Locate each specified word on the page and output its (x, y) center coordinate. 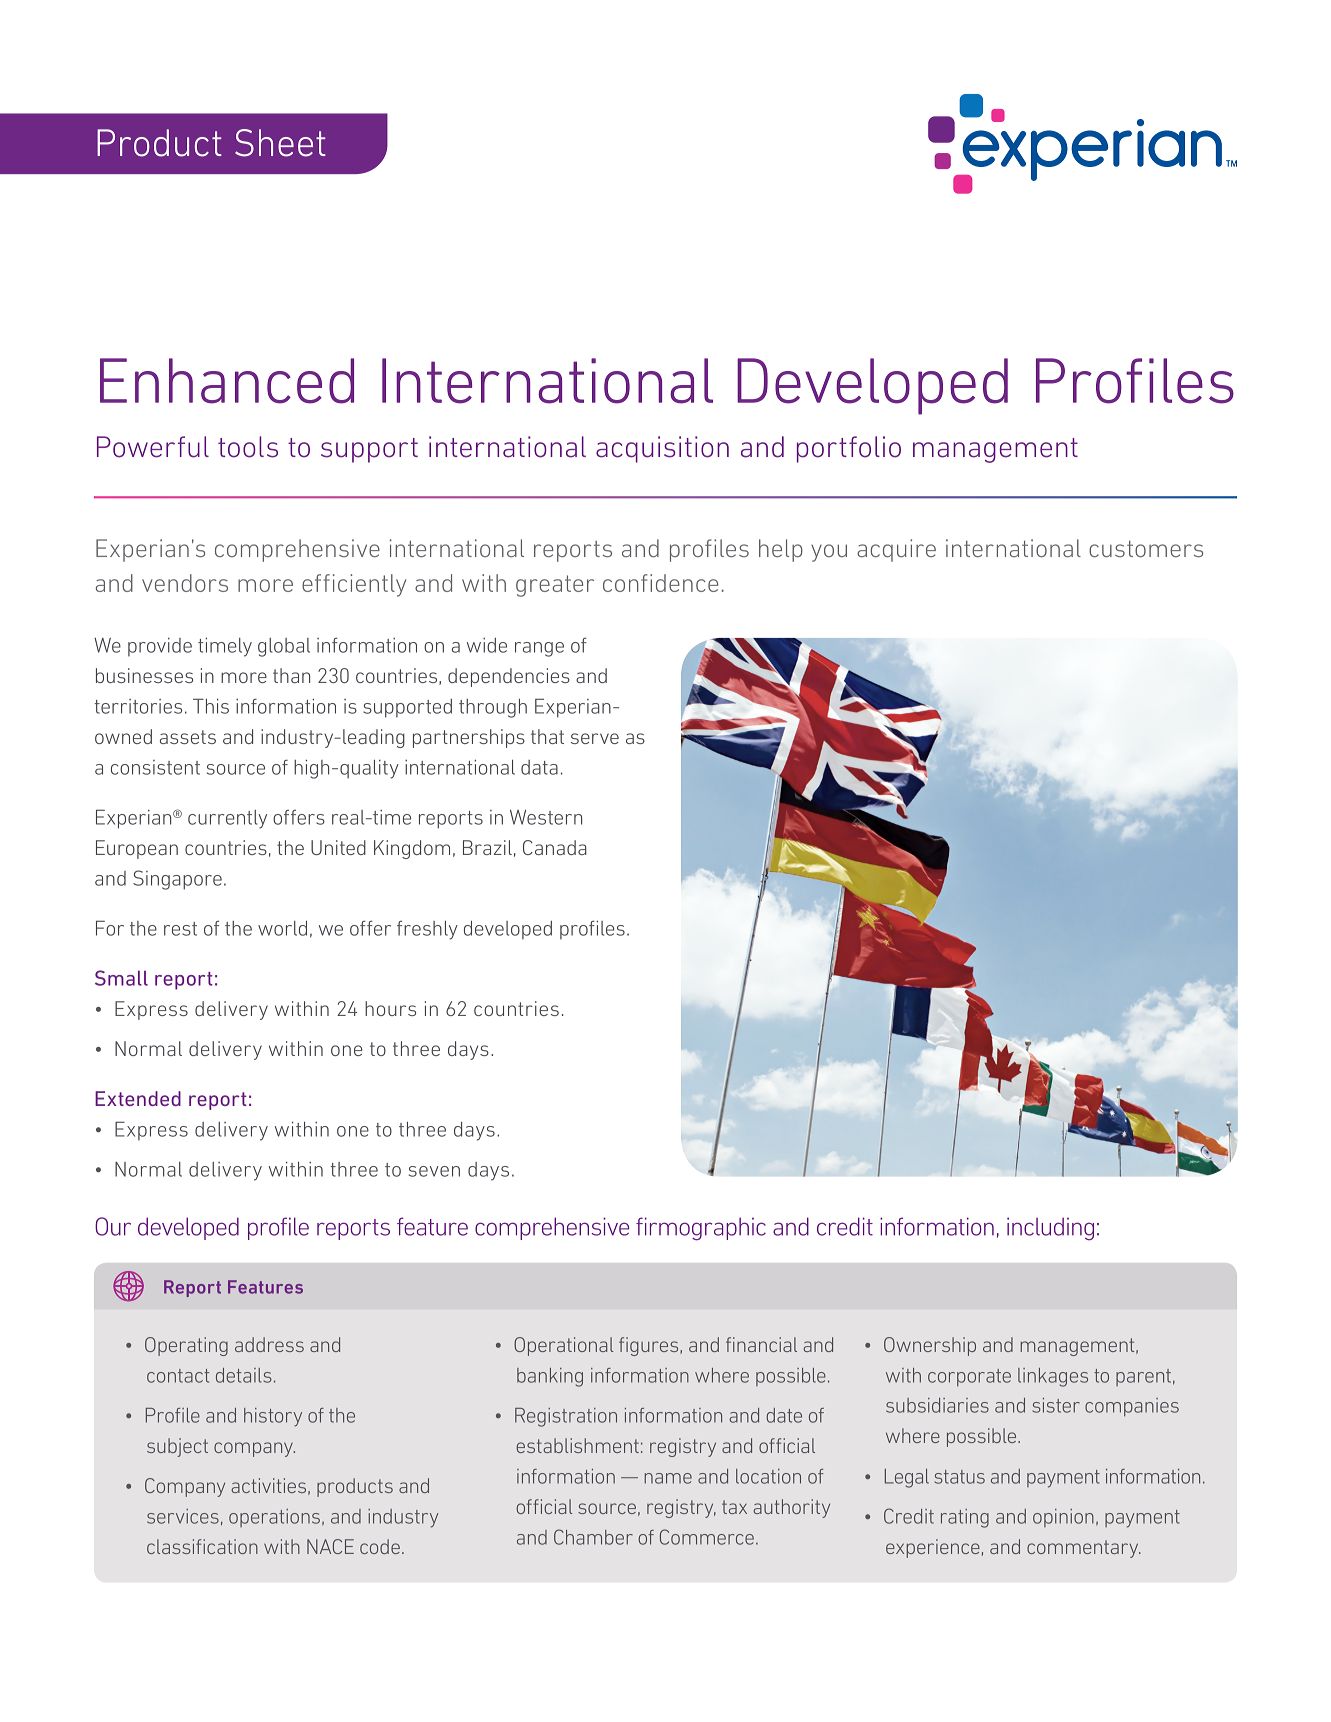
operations (274, 1518)
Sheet (280, 143)
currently (227, 819)
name (668, 1478)
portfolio (849, 449)
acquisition (662, 449)
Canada (555, 847)
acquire (896, 550)
